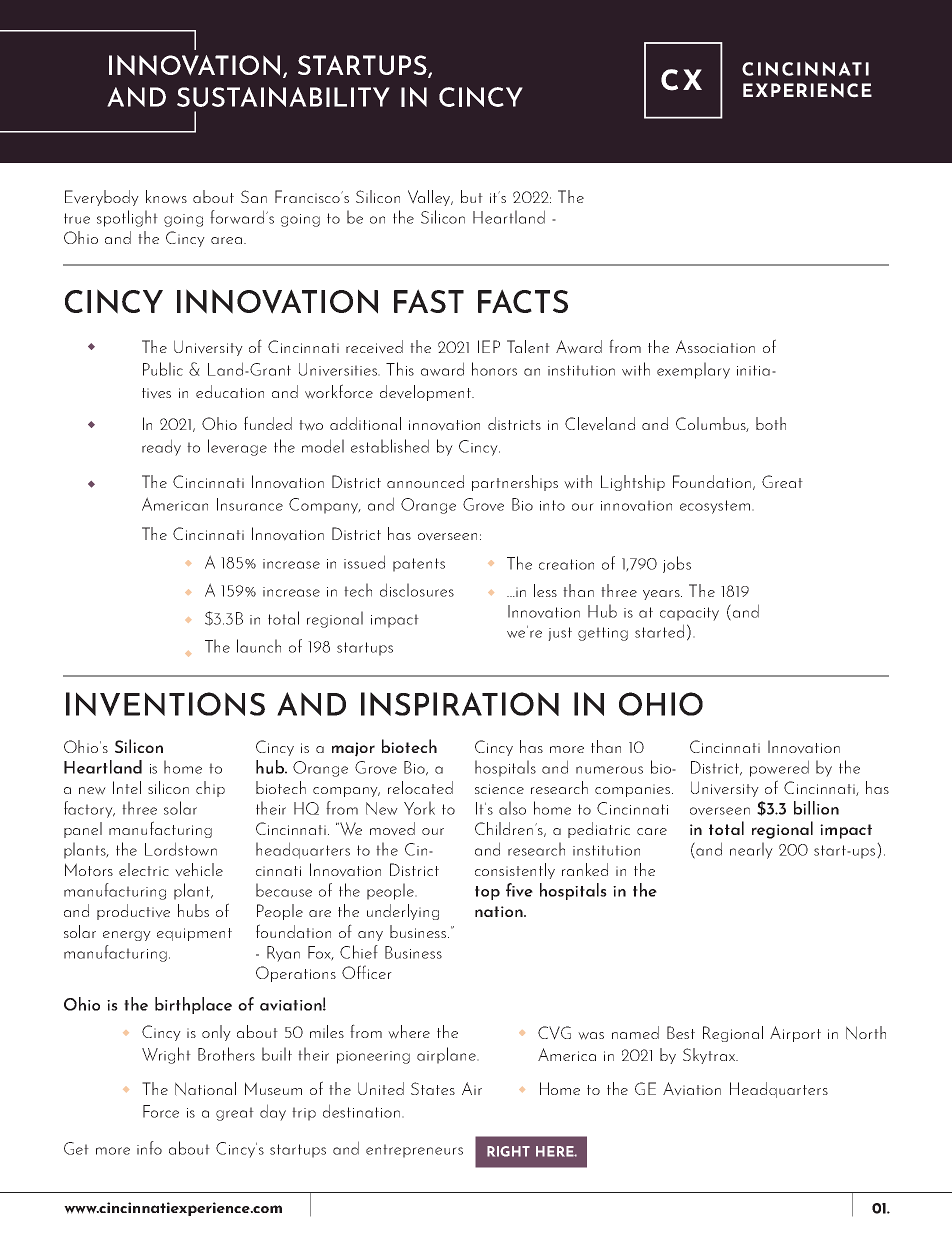 The height and width of the screenshot is (1233, 952). What do you see at coordinates (149, 1148) in the screenshot?
I see `info` at bounding box center [149, 1148].
